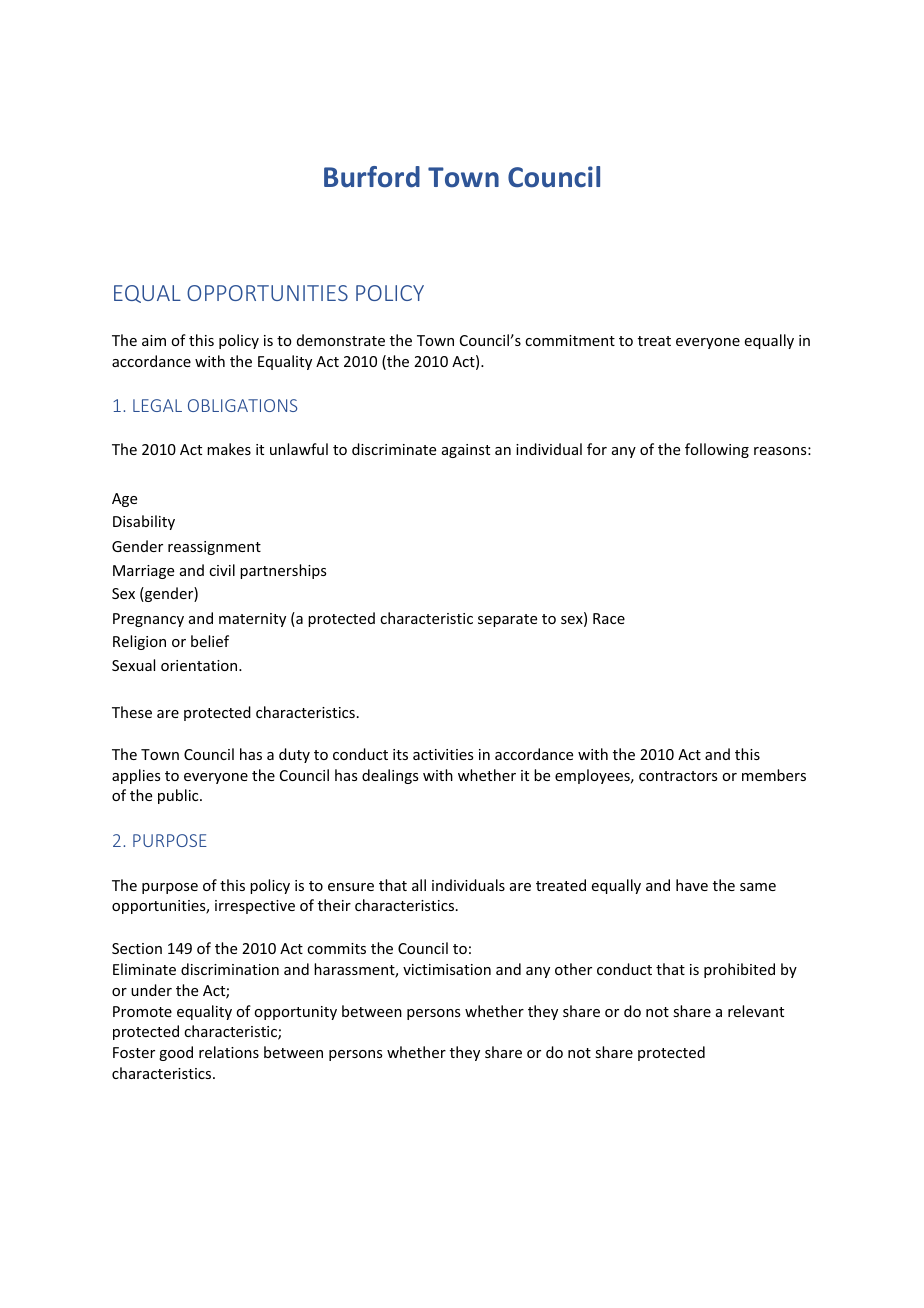  What do you see at coordinates (295, 1013) in the screenshot?
I see `opportunity` at bounding box center [295, 1013].
